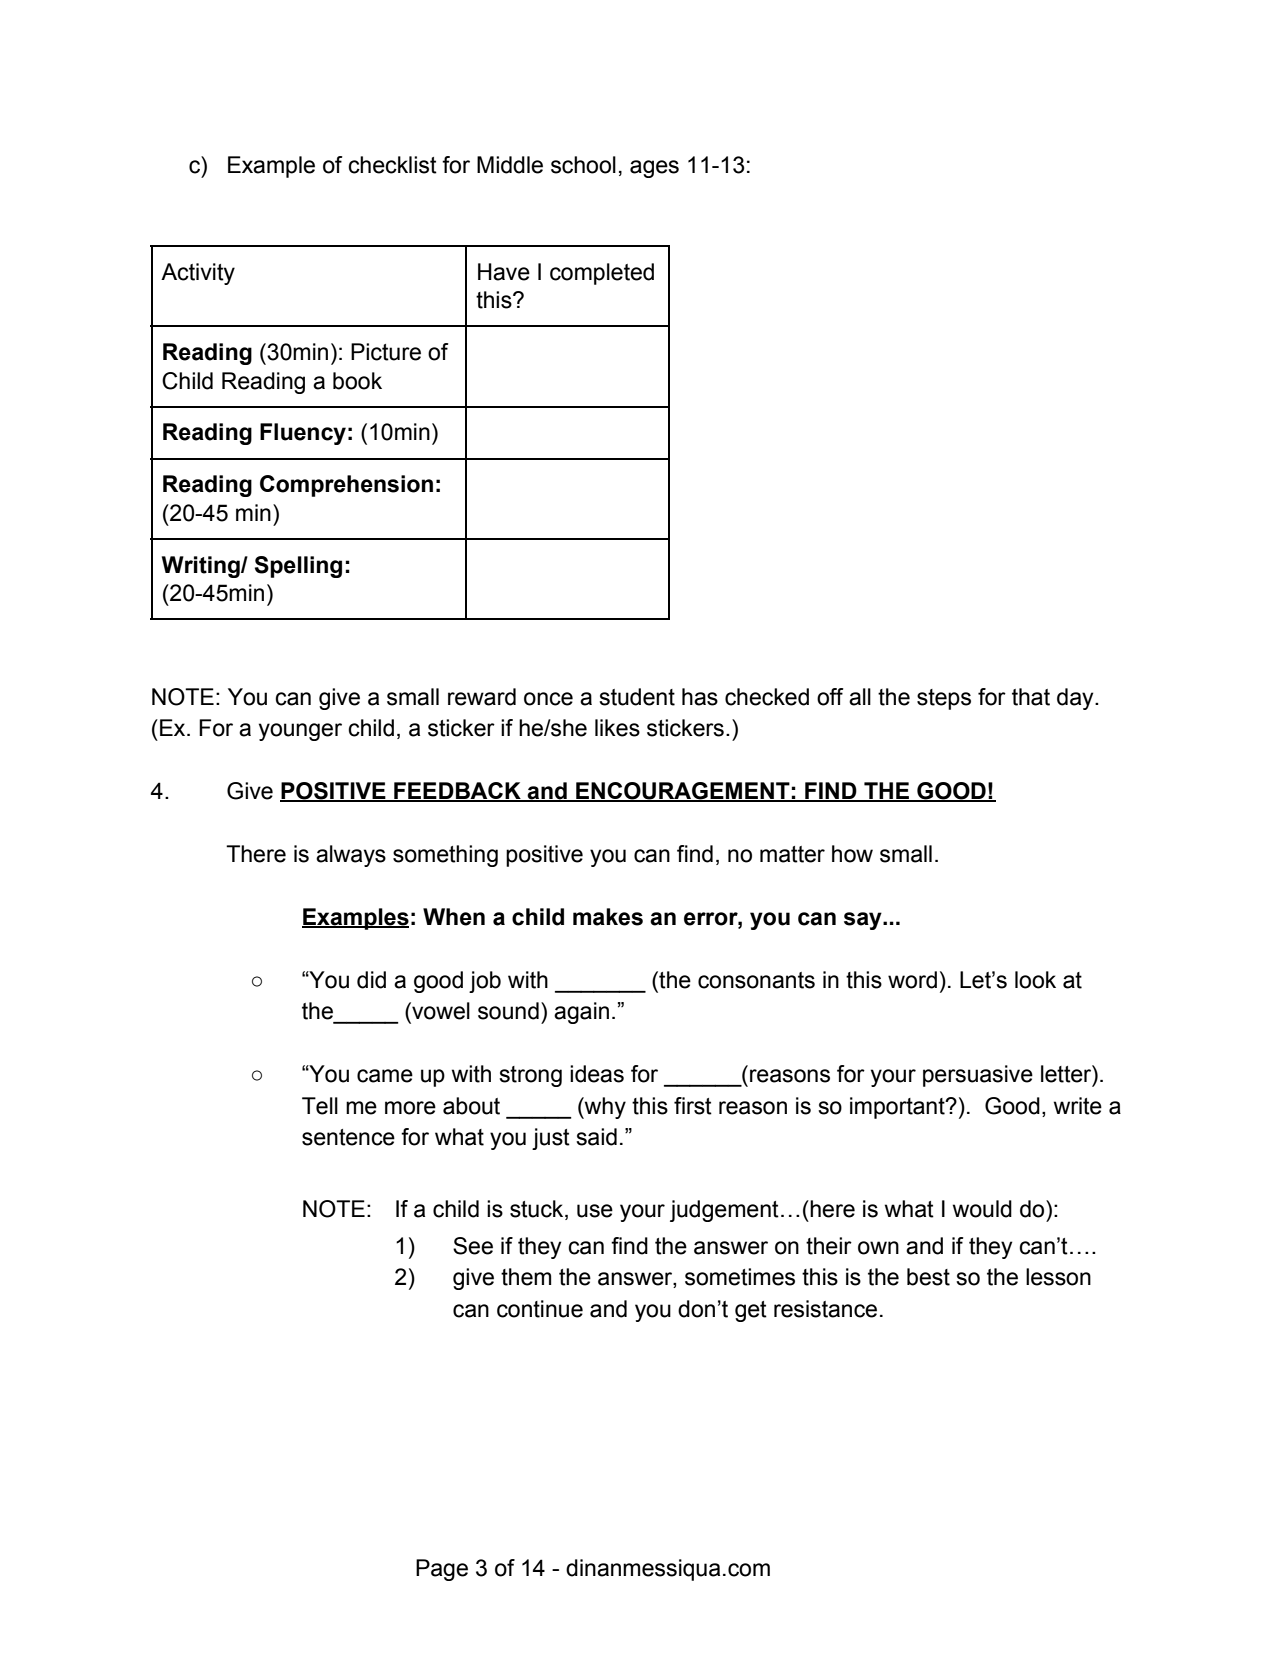 This screenshot has width=1283, height=1661. Describe the element at coordinates (602, 274) in the screenshot. I see `completed` at that location.
